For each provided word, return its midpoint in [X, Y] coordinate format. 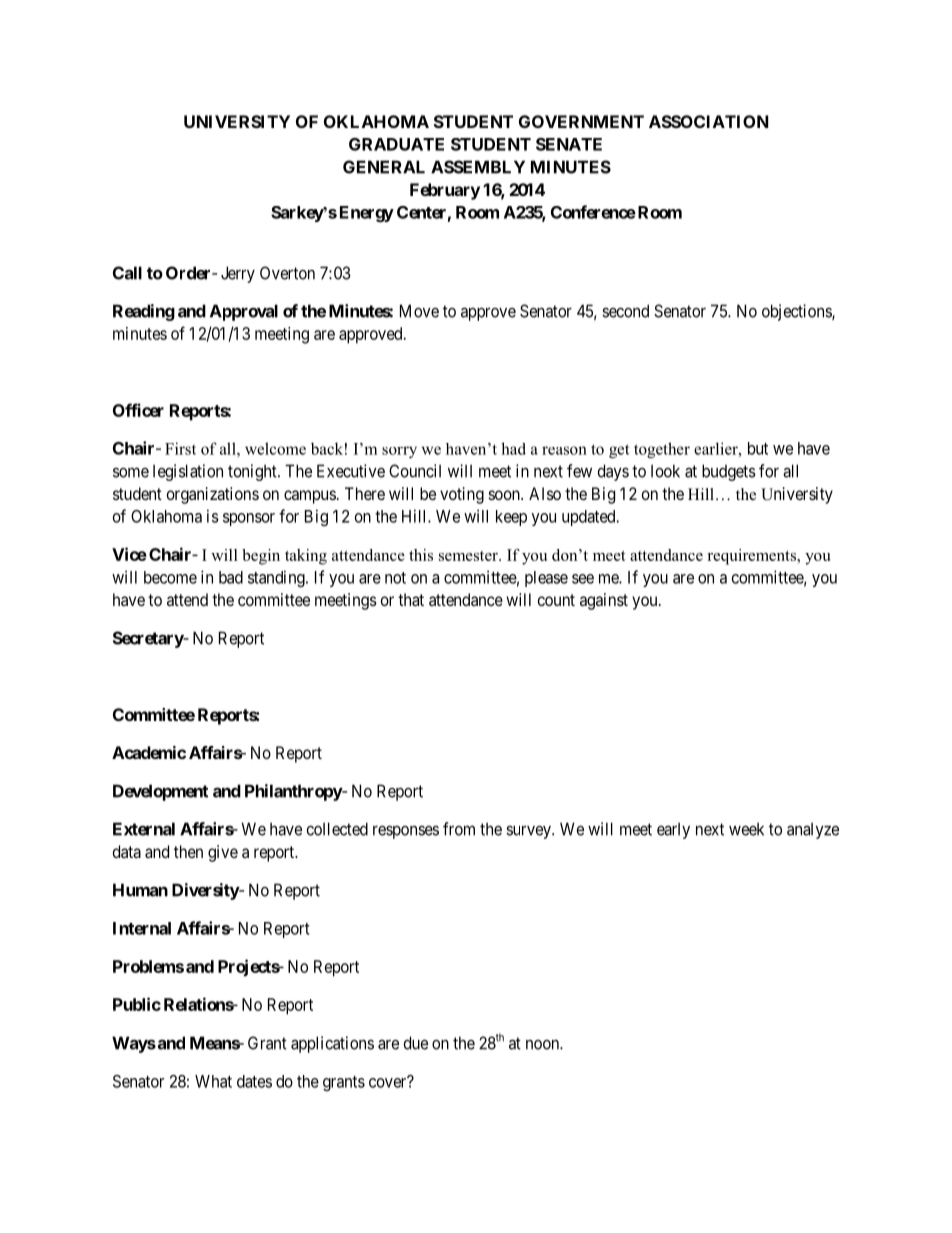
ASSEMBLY [478, 167]
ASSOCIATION [709, 121]
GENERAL [384, 167]
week [746, 829]
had [513, 448]
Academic [149, 752]
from [459, 829]
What [213, 1081]
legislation [188, 472]
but [758, 448]
